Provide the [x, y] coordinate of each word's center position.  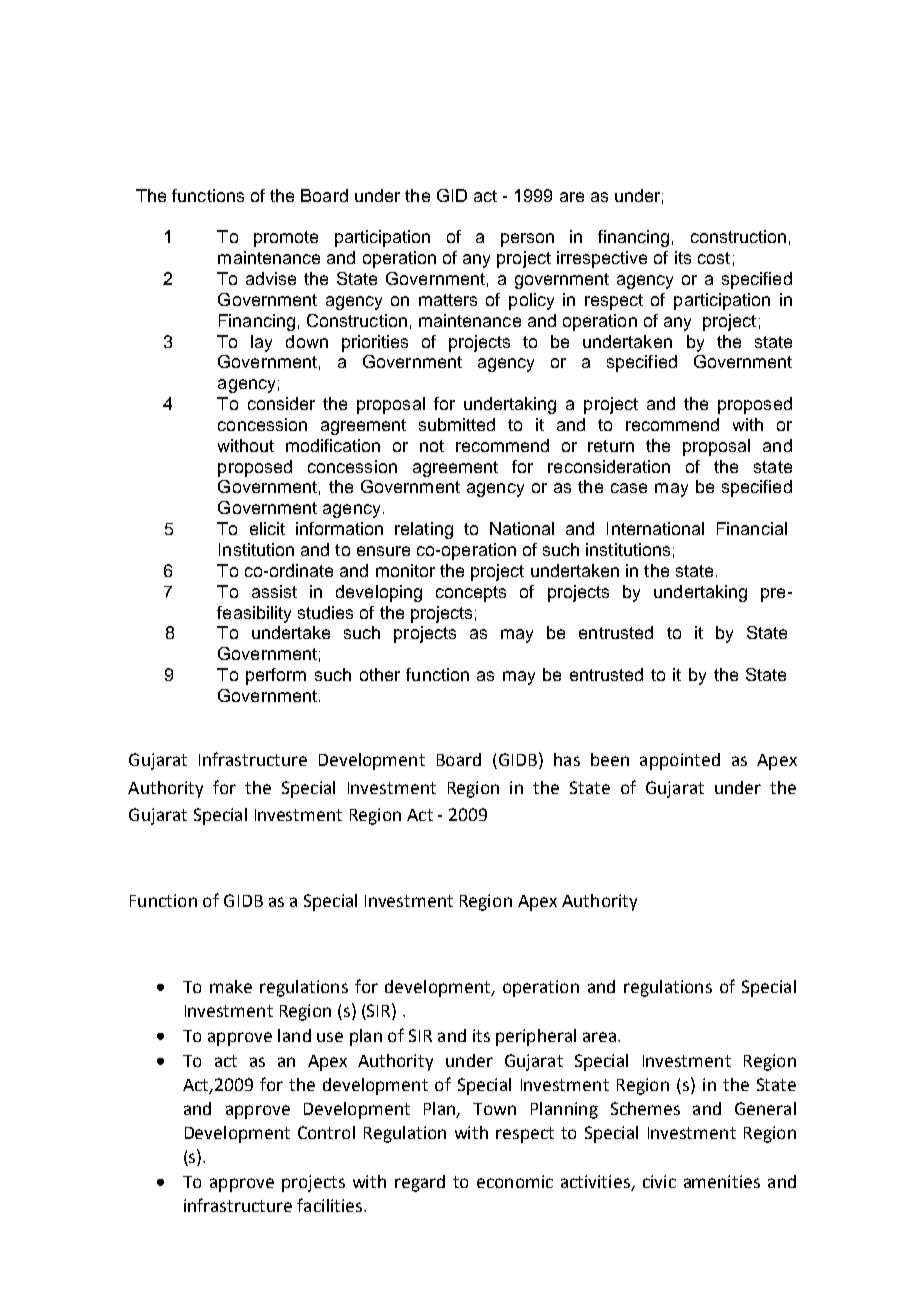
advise [271, 278]
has [567, 759]
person [527, 240]
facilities [331, 1205]
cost [714, 258]
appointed [680, 761]
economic [515, 1181]
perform [276, 676]
